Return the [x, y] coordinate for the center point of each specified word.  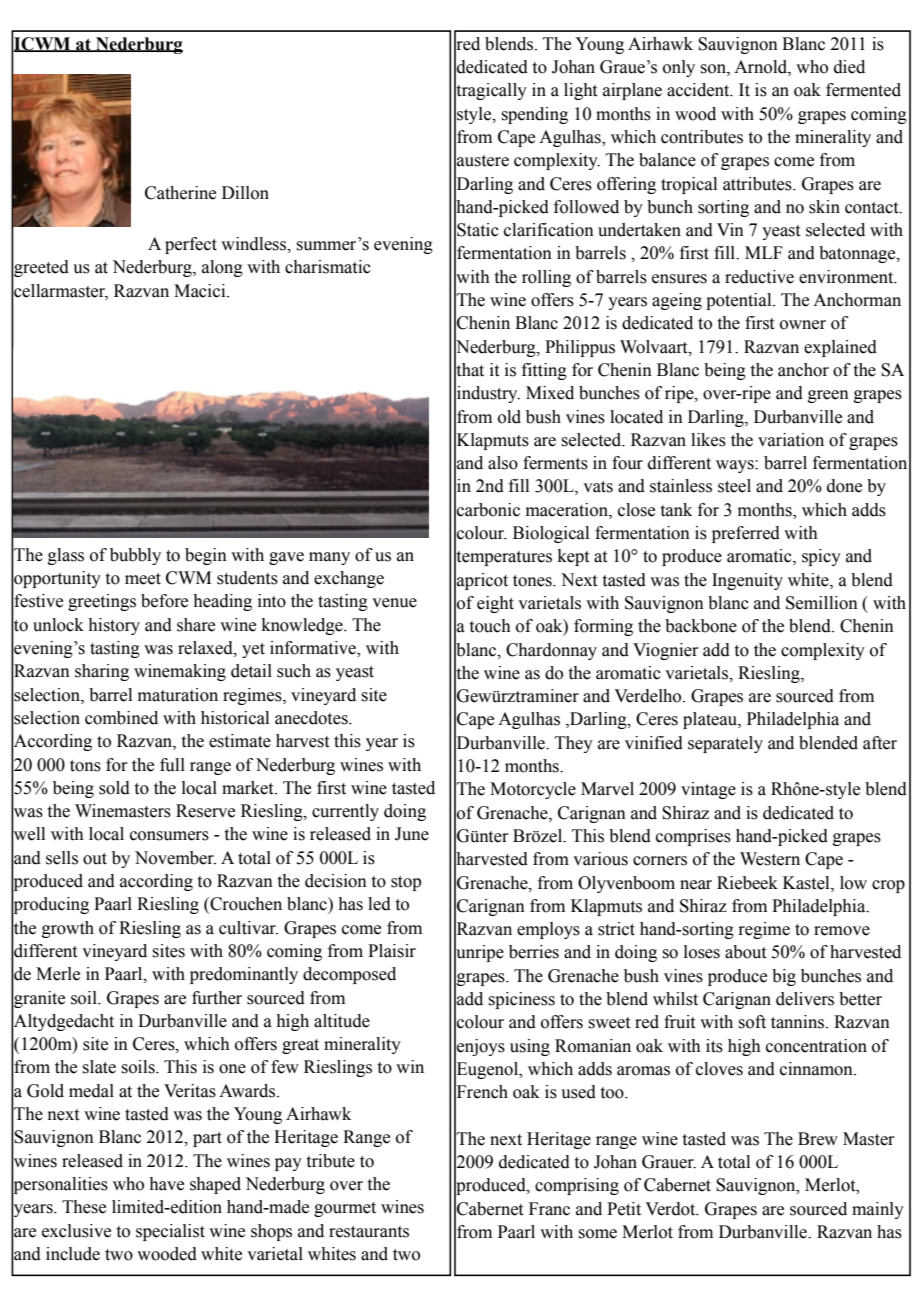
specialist [170, 1232]
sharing [102, 672]
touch [490, 626]
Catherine [180, 193]
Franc [549, 1209]
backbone [701, 626]
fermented [863, 90]
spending [534, 115]
